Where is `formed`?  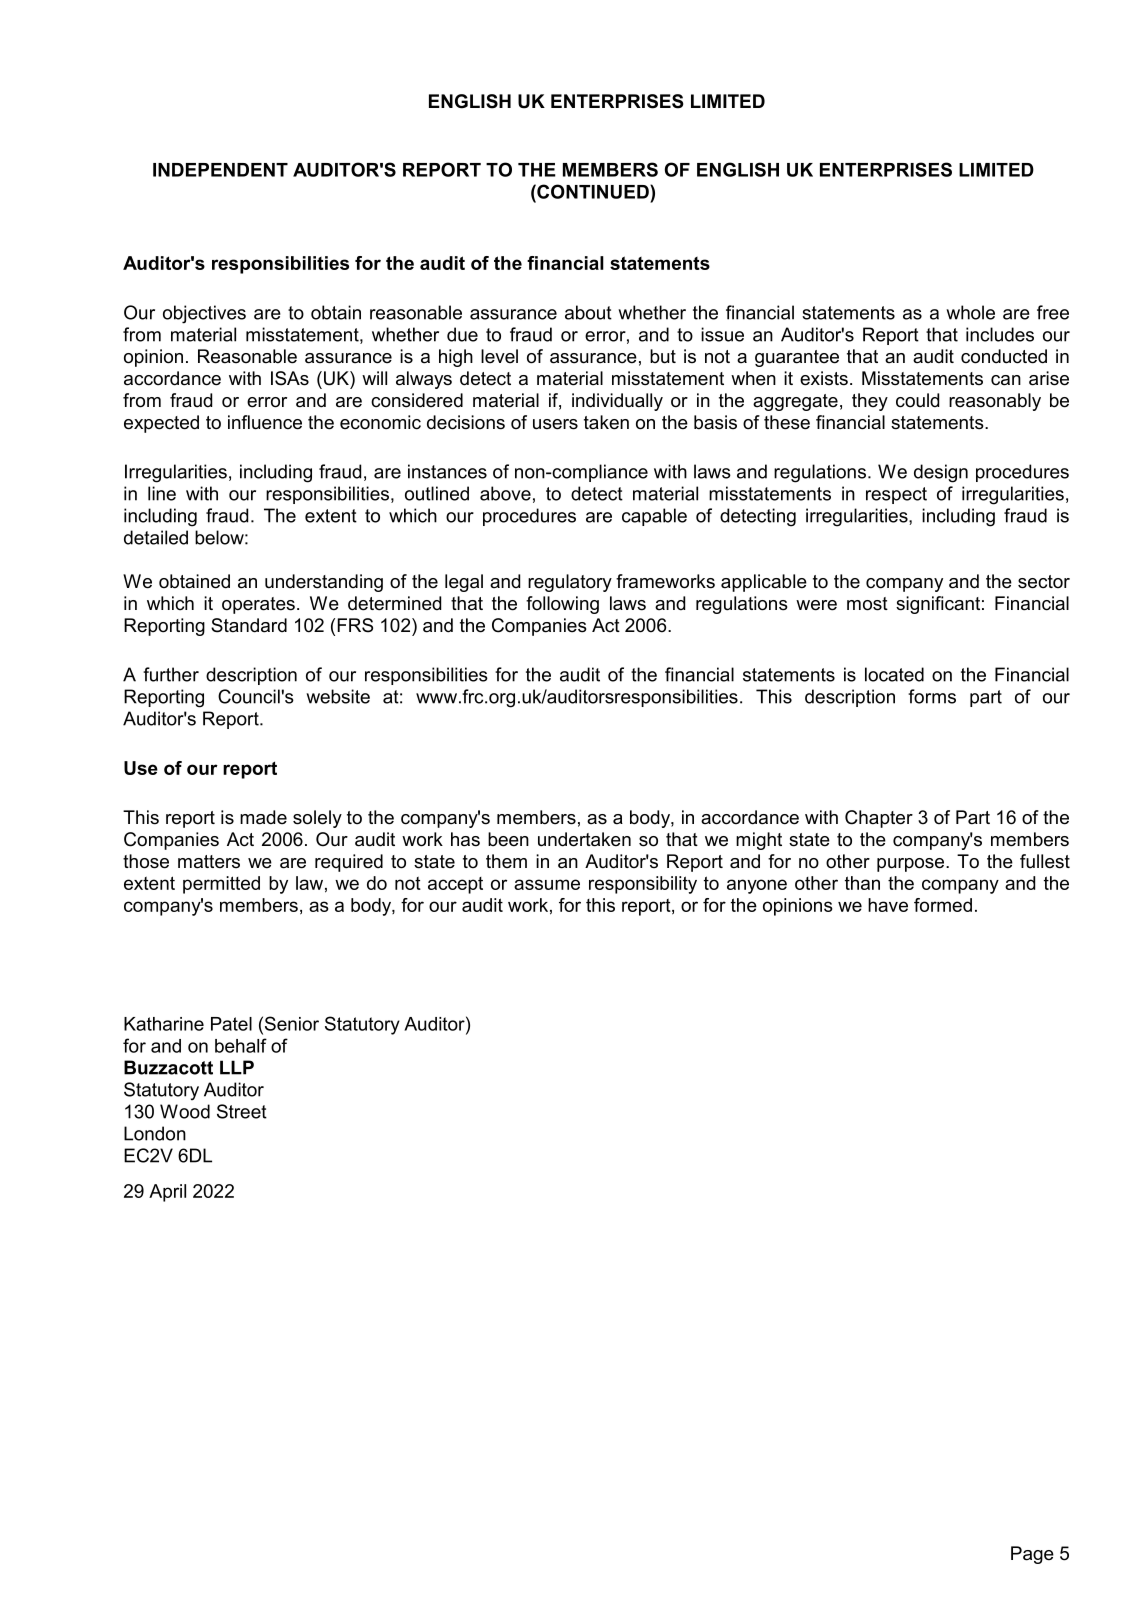 formed is located at coordinates (943, 905).
